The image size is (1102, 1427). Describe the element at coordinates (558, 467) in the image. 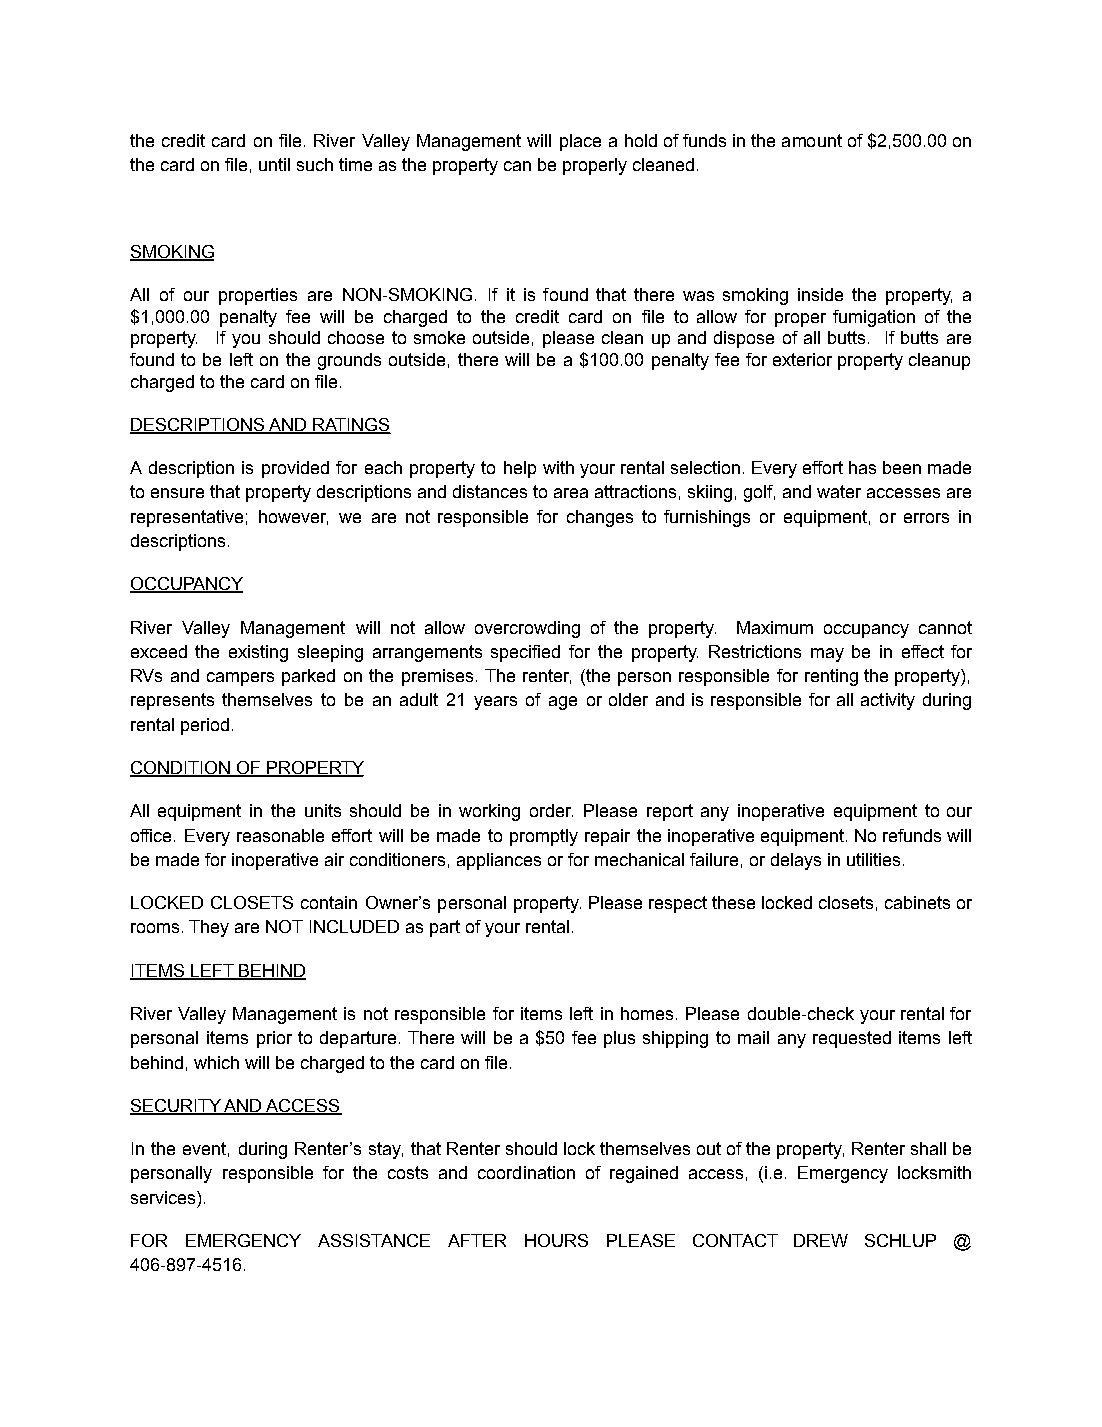

I see `with` at that location.
